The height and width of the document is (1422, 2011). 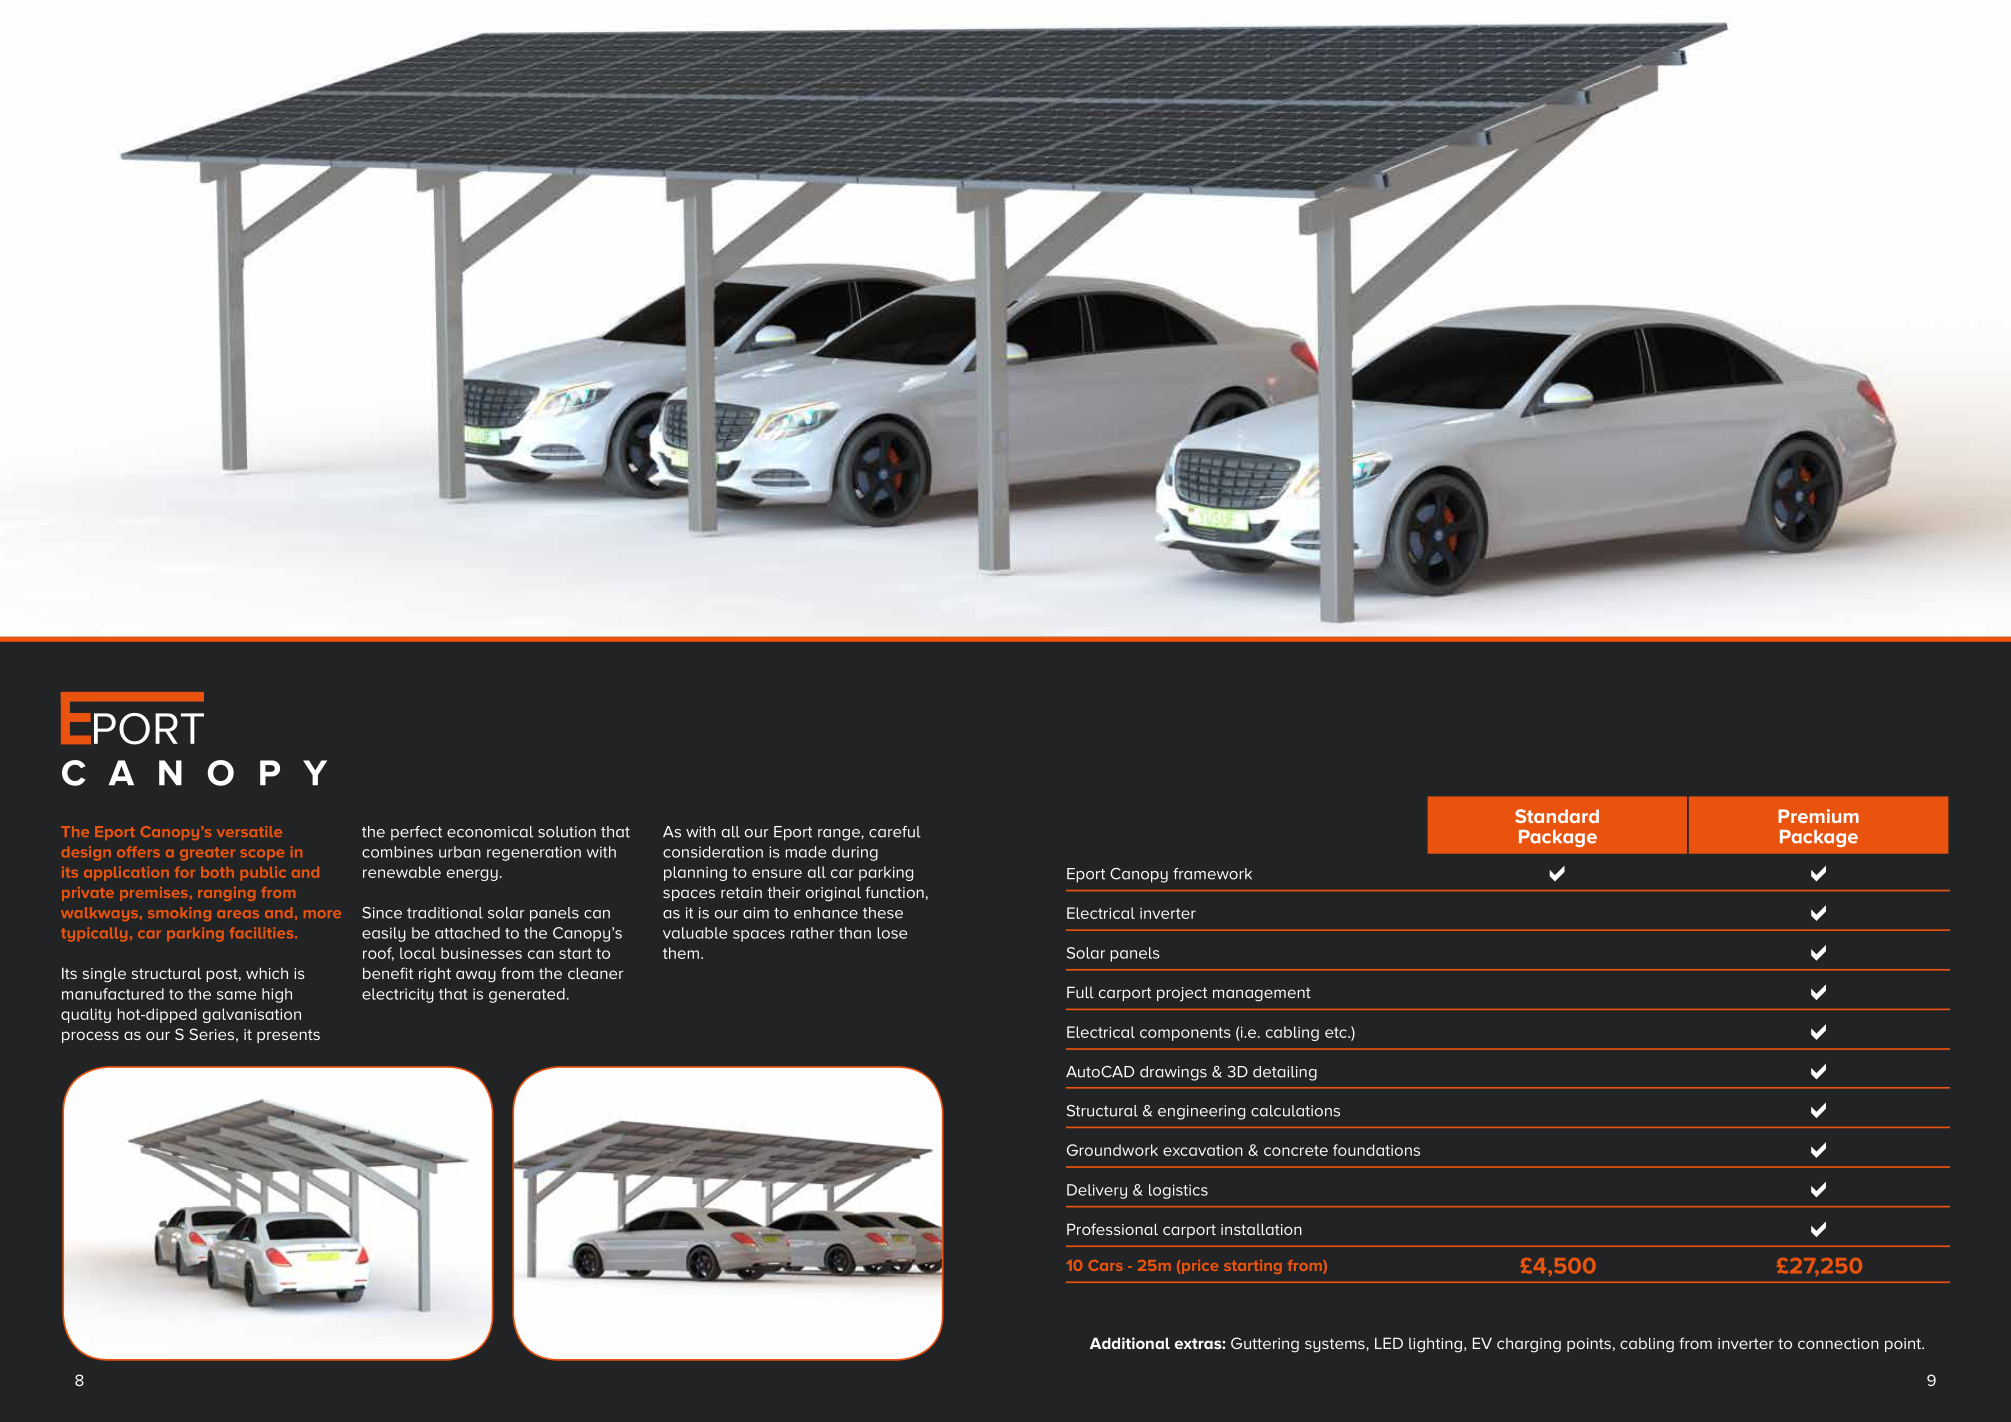 I want to click on Additional, so click(x=1130, y=1343).
